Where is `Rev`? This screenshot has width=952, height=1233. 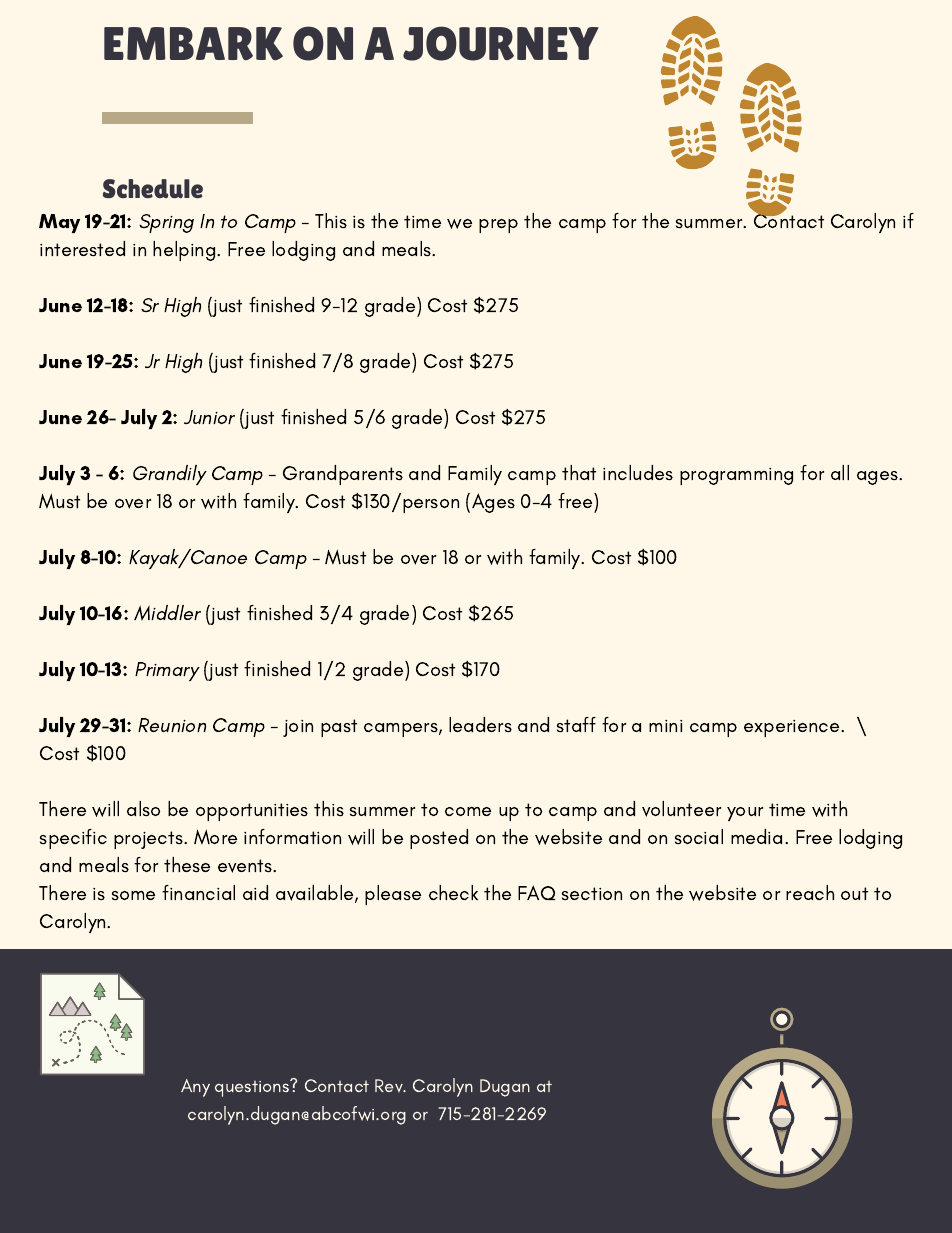 Rev is located at coordinates (390, 1085).
